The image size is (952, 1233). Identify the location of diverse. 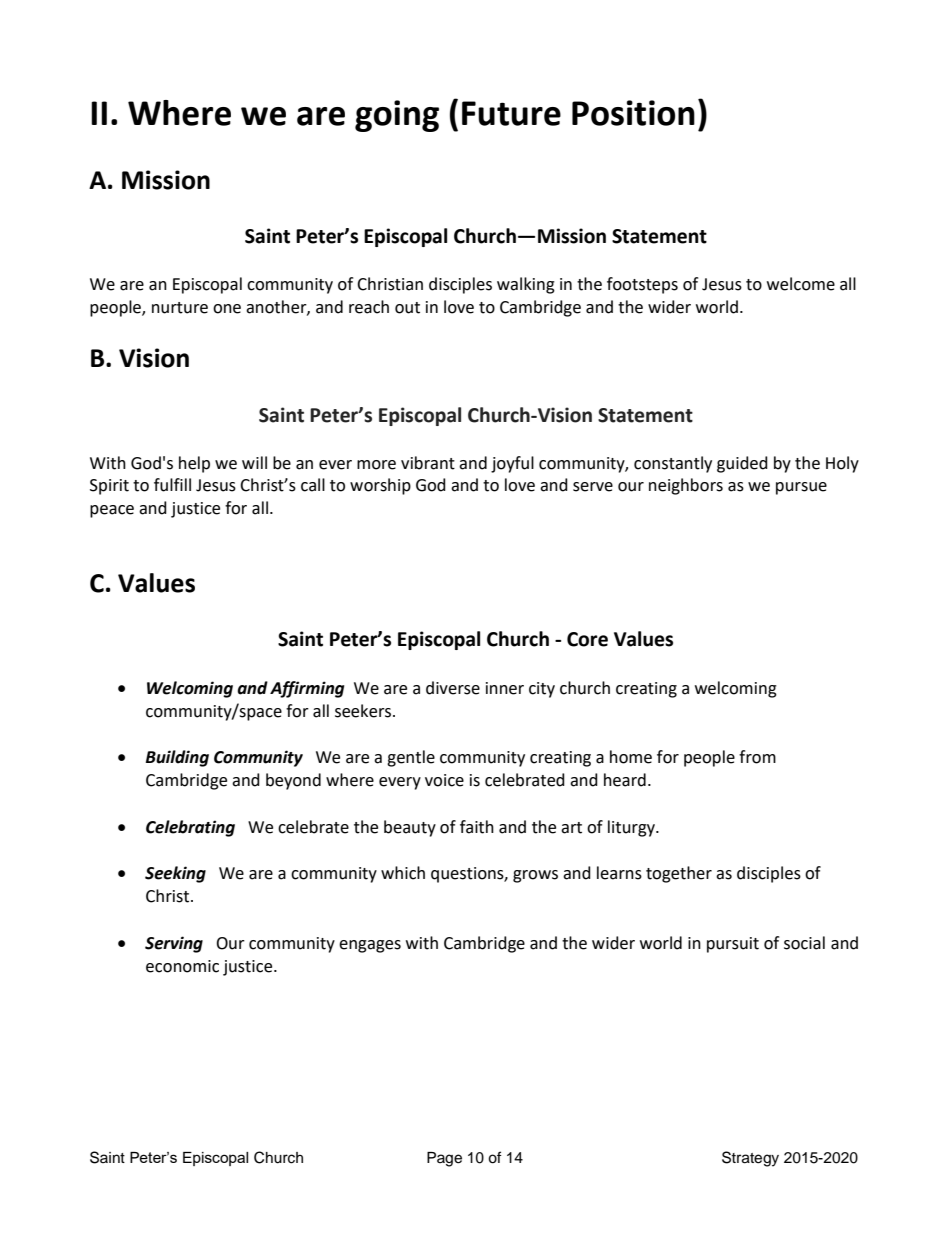
(453, 688).
